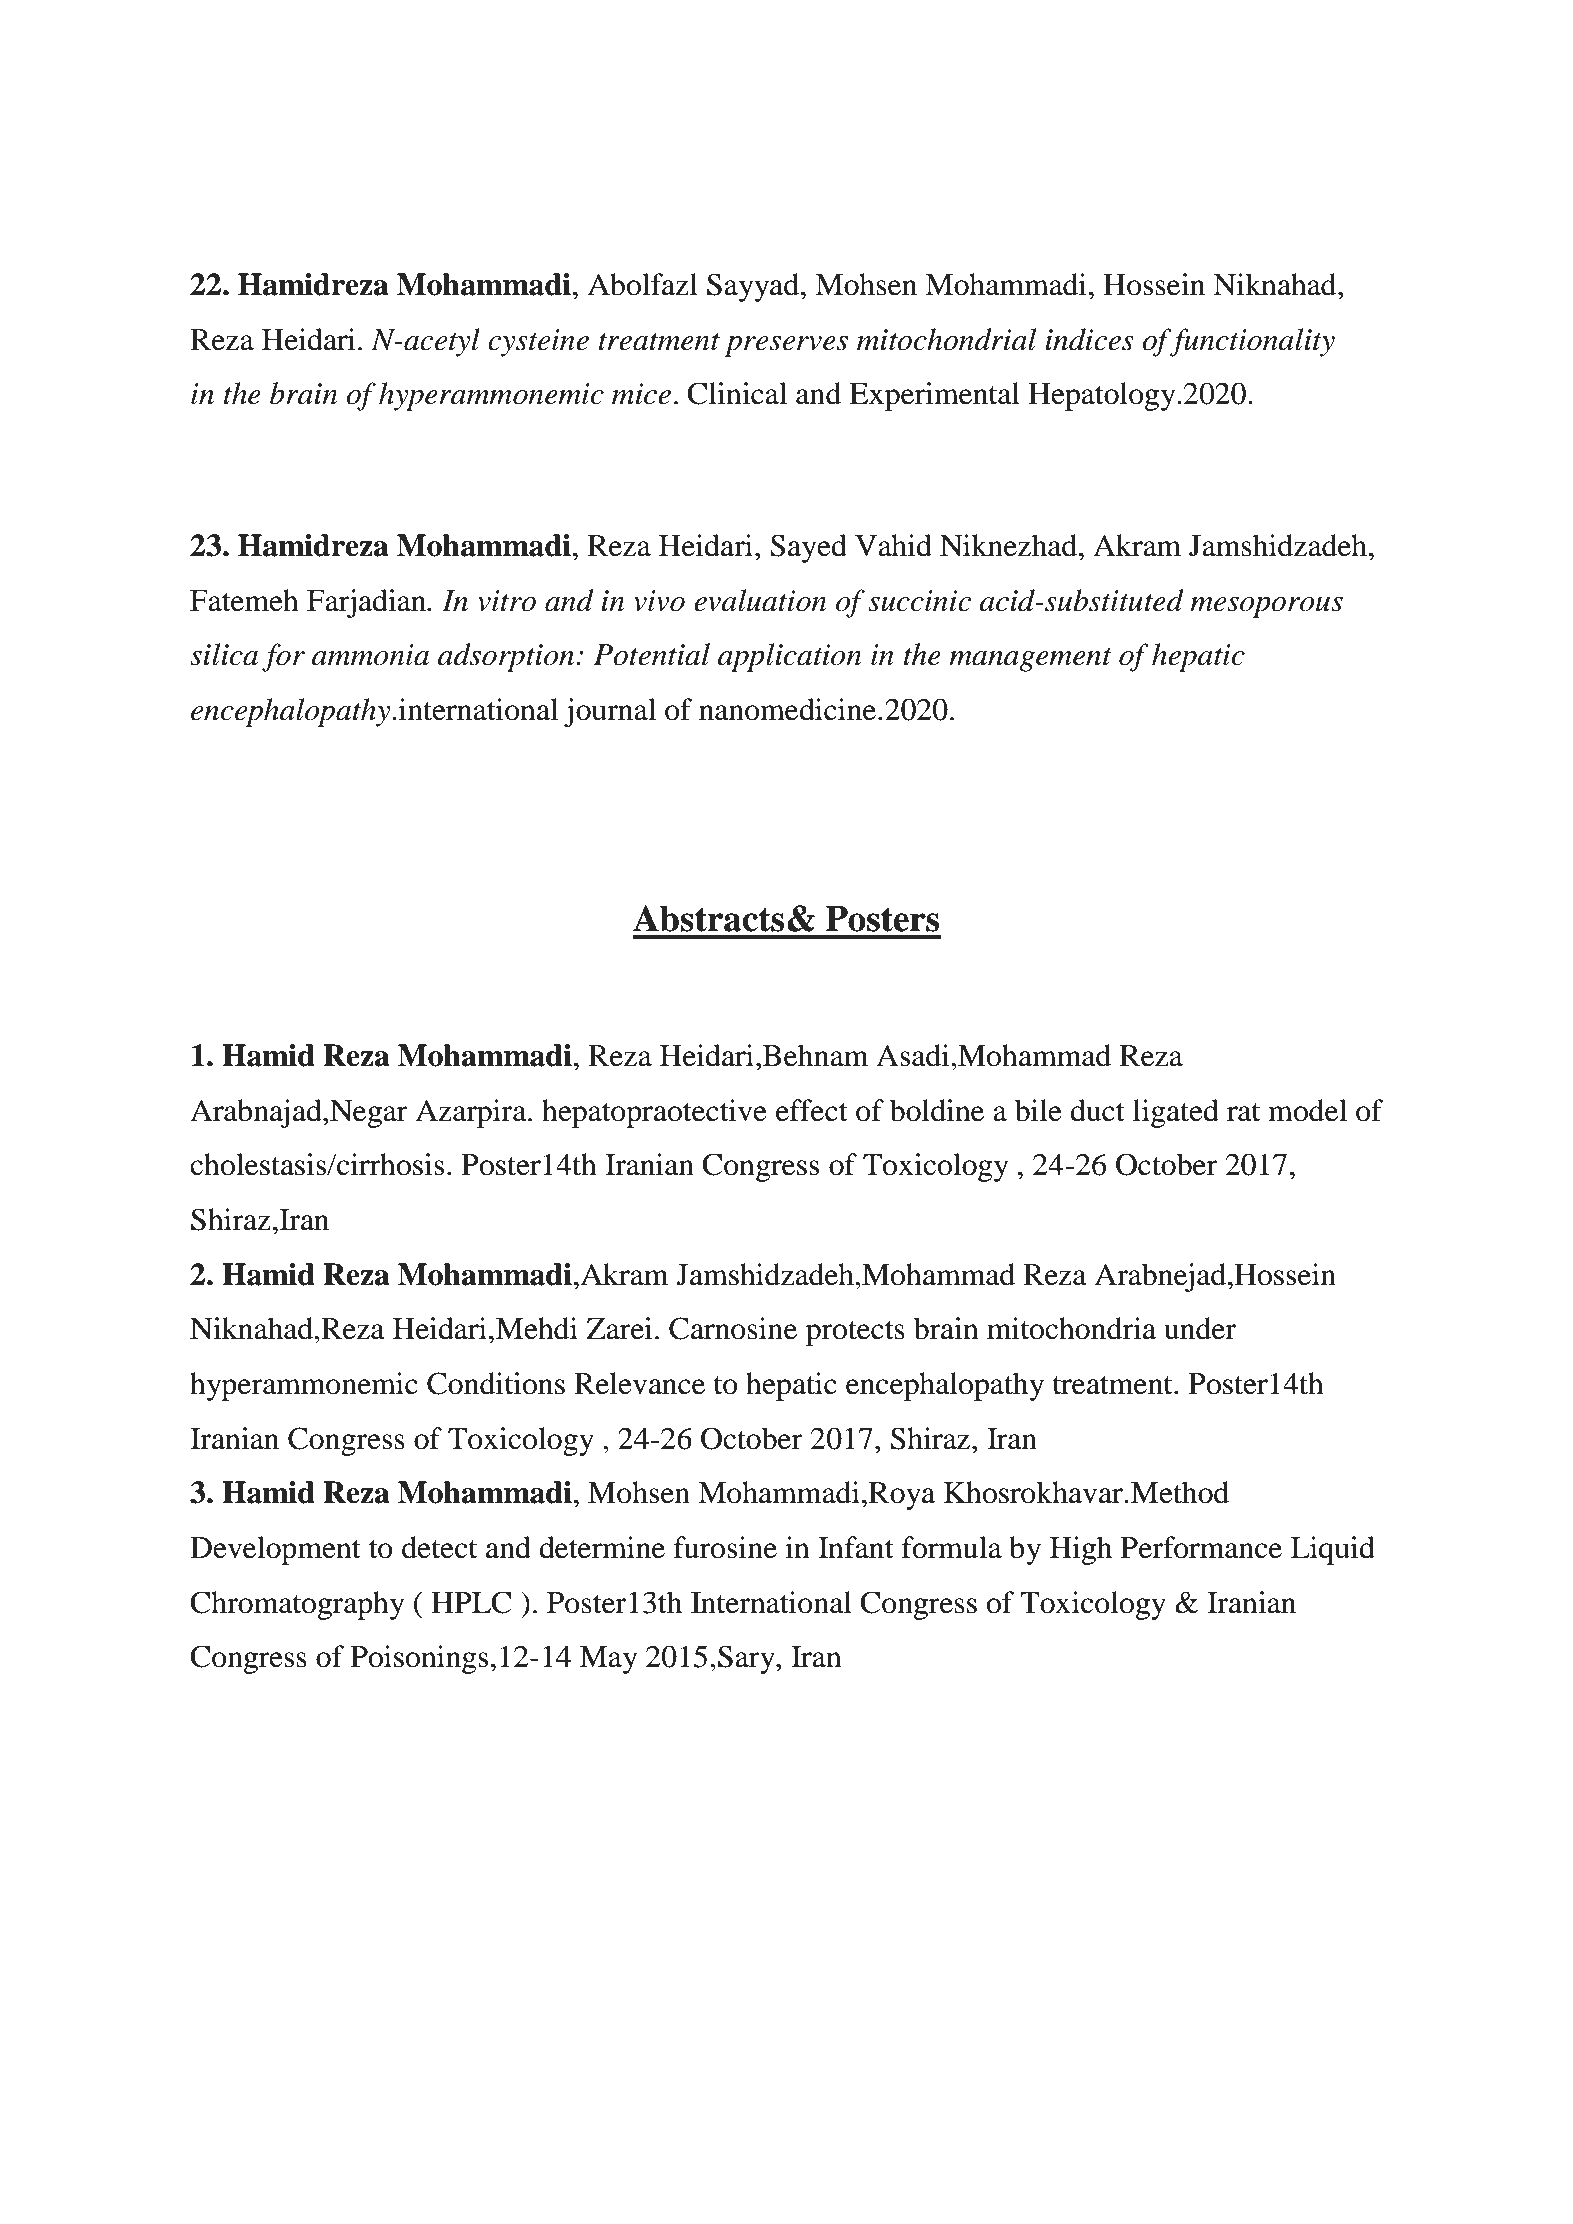 Image resolution: width=1573 pixels, height=2224 pixels. Describe the element at coordinates (1243, 1112) in the screenshot. I see `rat` at that location.
